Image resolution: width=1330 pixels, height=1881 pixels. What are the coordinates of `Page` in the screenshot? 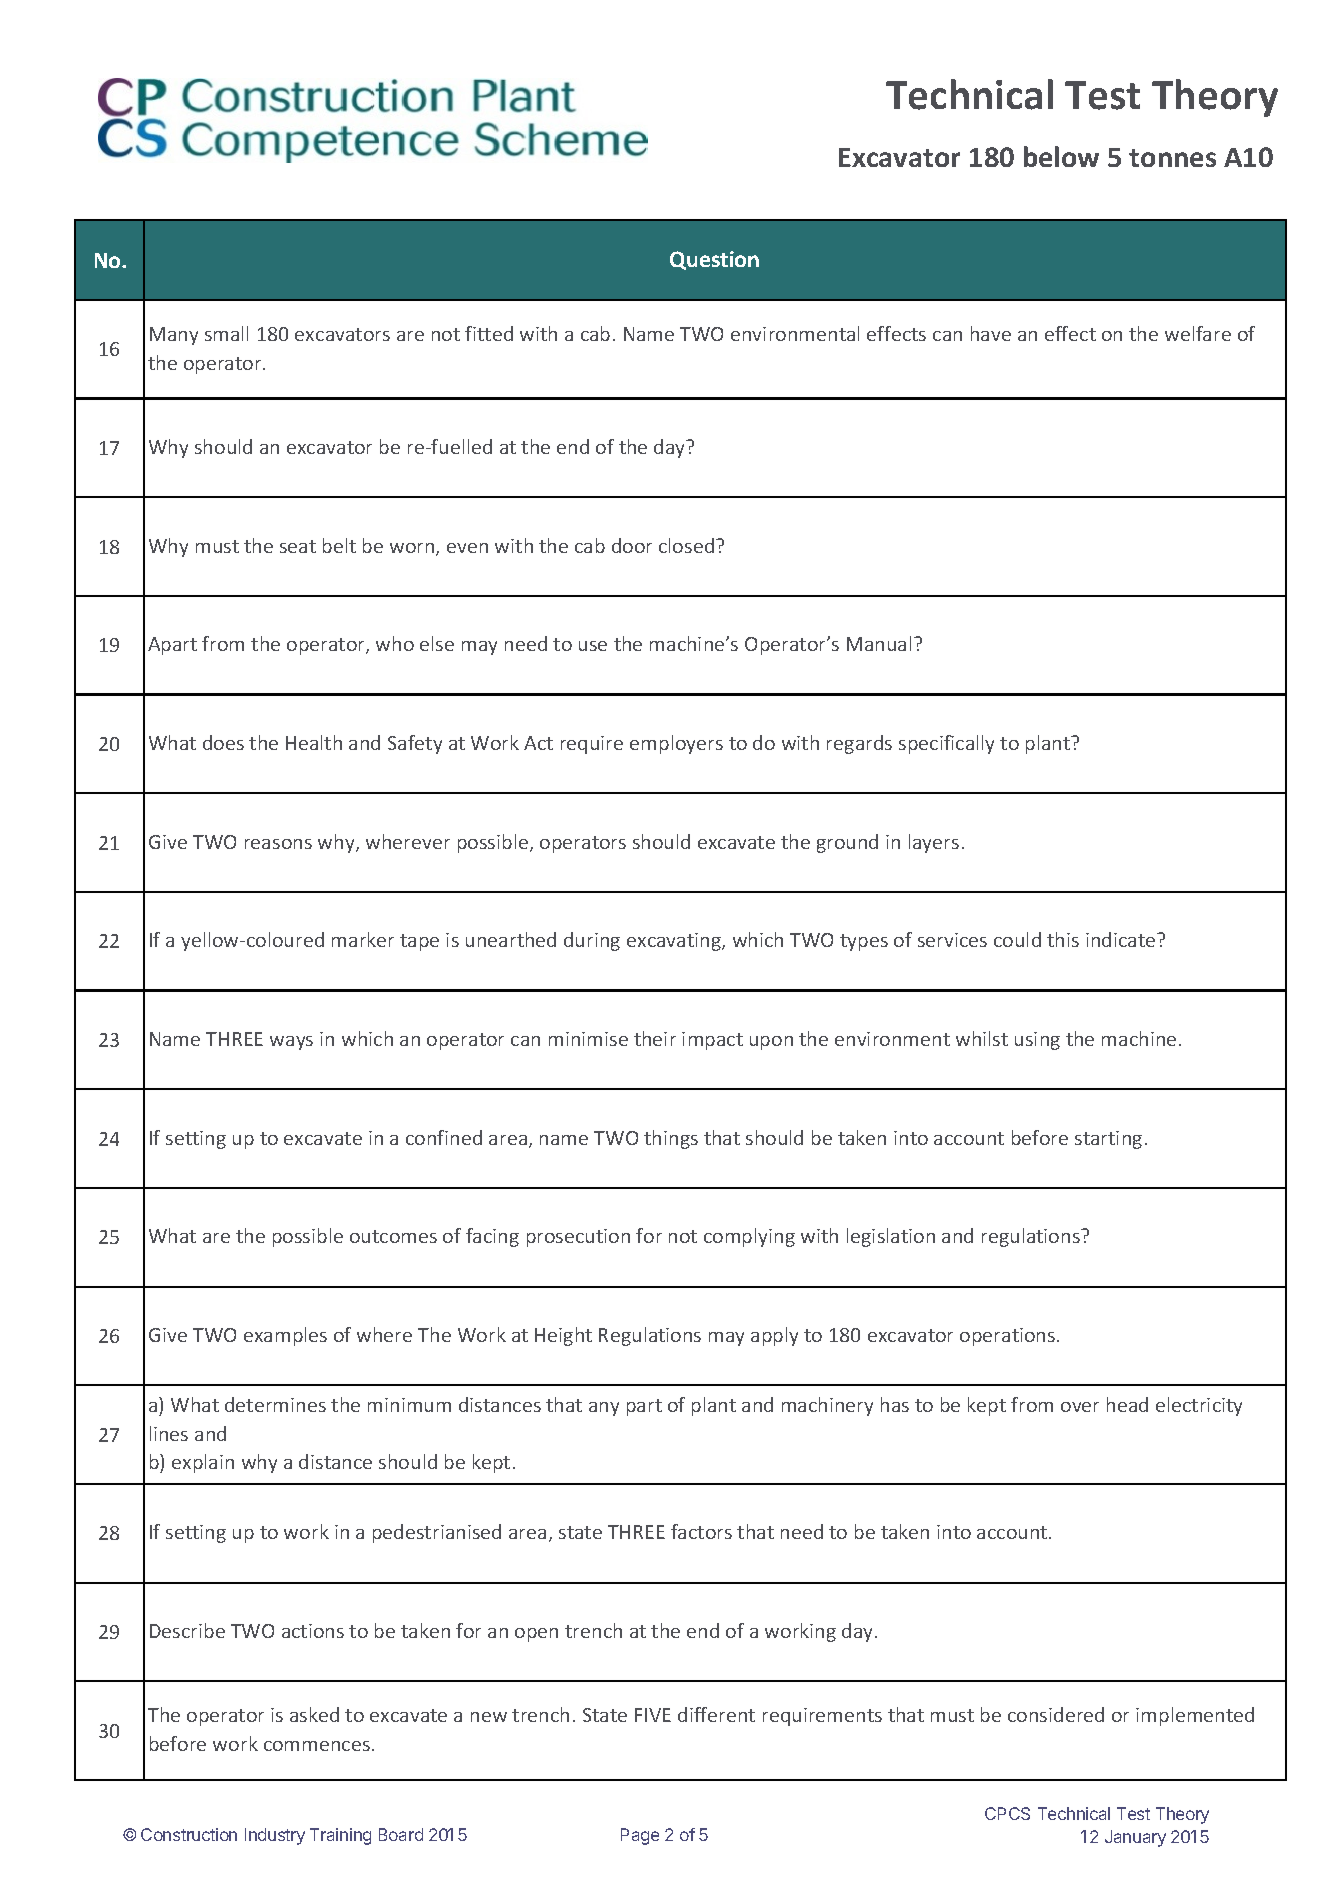 It's located at (640, 1836).
